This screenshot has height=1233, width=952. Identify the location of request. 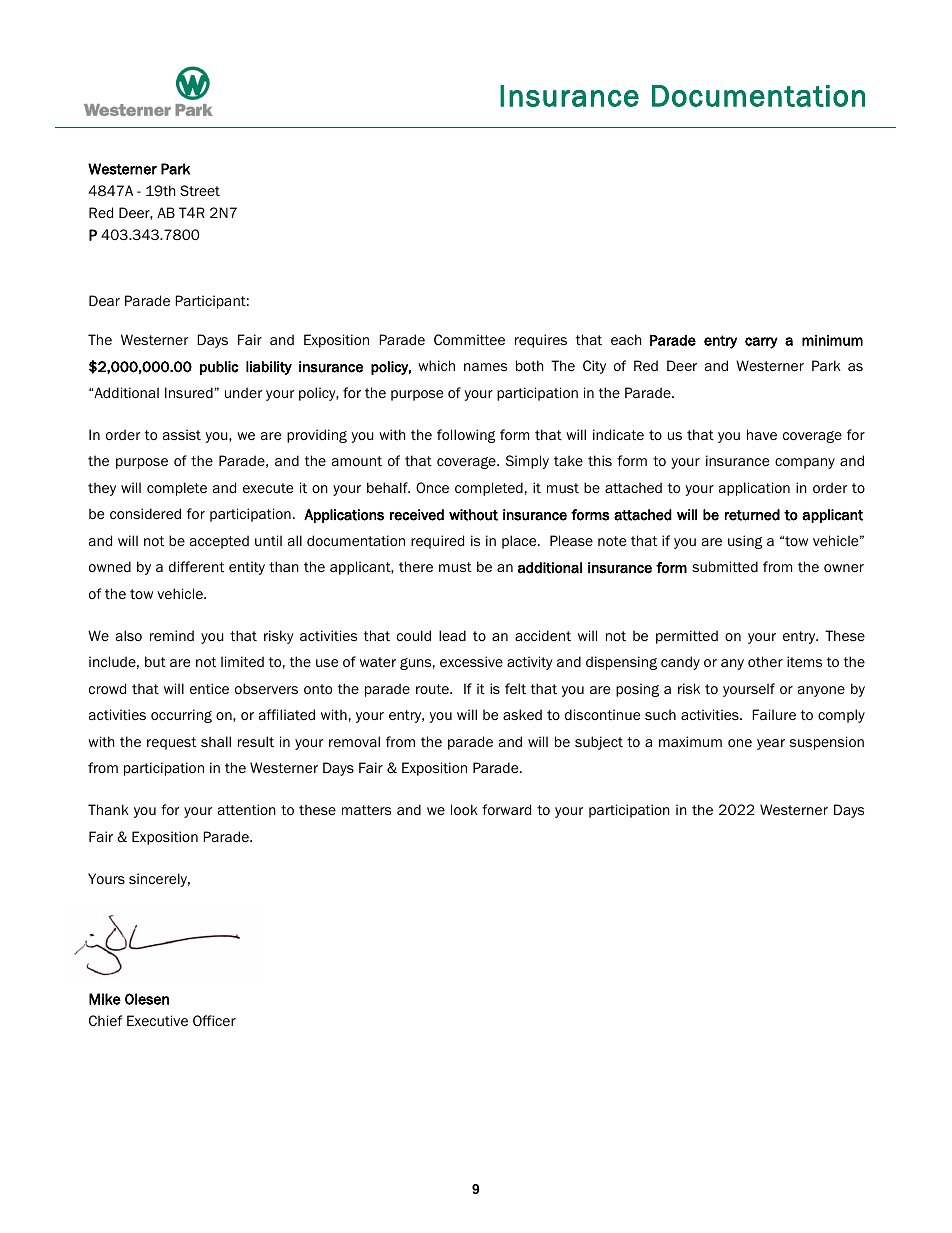
(171, 743).
